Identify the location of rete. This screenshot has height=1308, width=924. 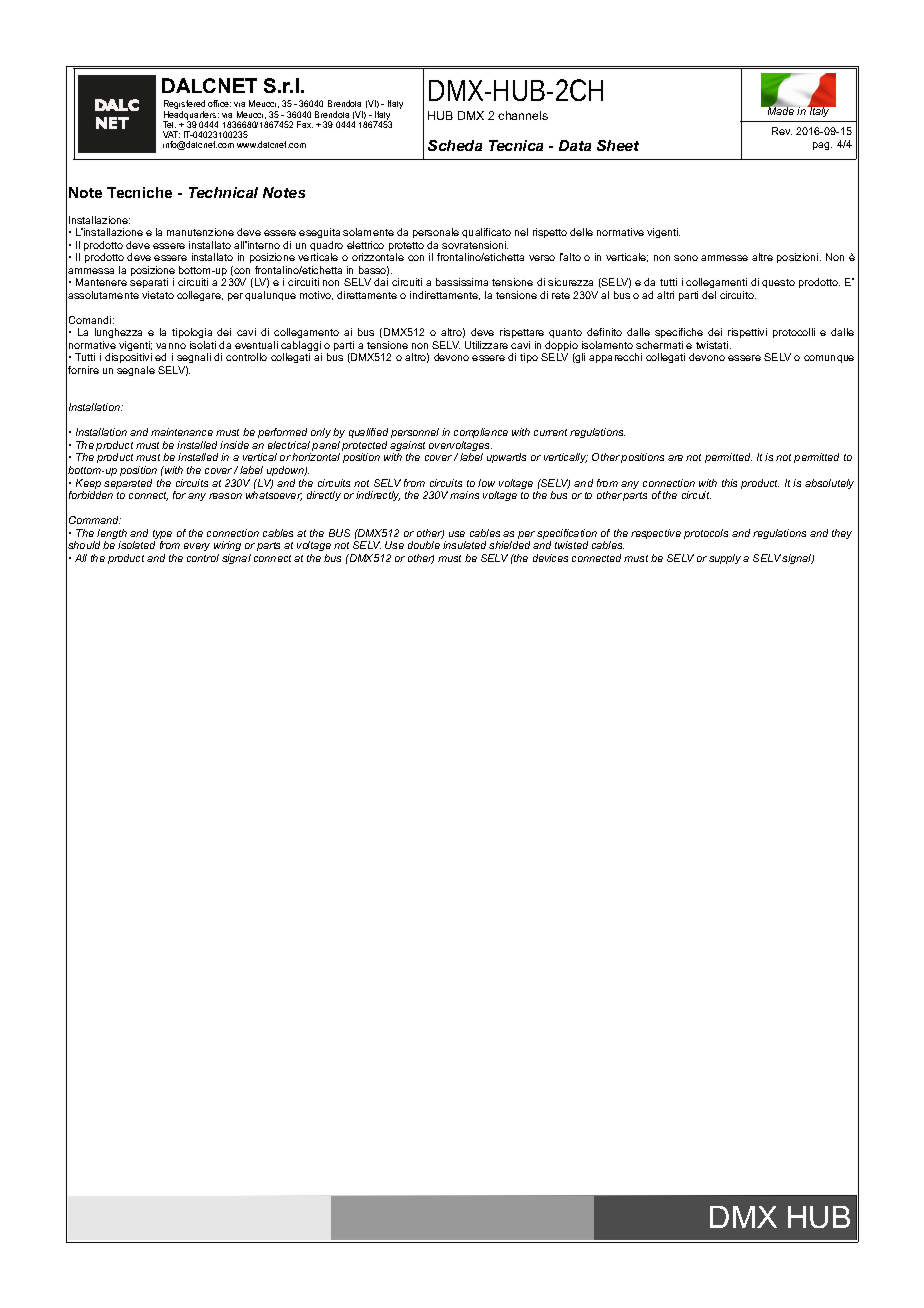
(561, 295).
